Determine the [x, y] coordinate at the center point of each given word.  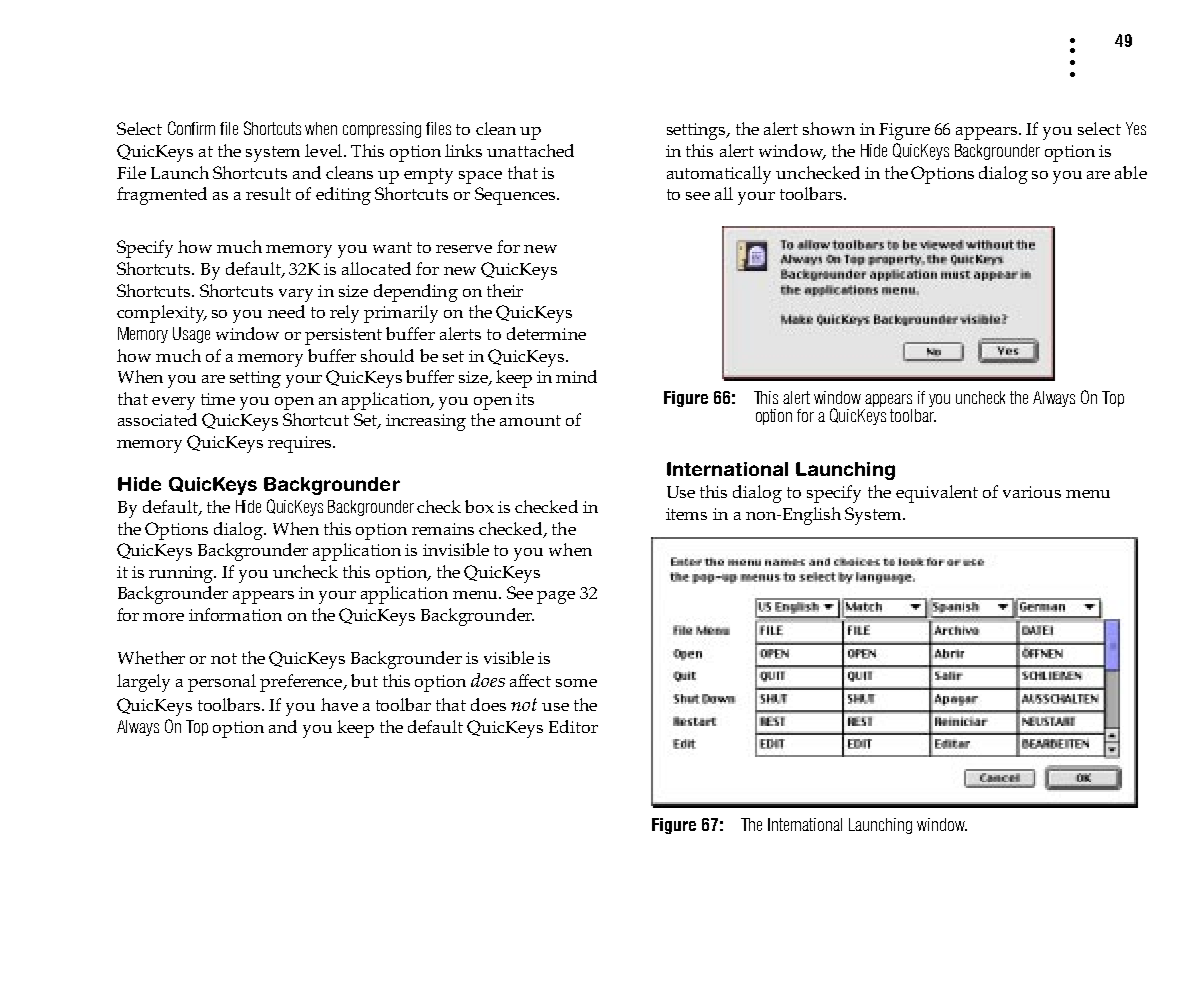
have [339, 704]
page [556, 597]
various [1032, 492]
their [505, 290]
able [1131, 172]
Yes [1136, 128]
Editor [573, 726]
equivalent [937, 494]
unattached [530, 150]
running [182, 574]
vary [296, 295]
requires [301, 444]
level [325, 150]
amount [530, 420]
